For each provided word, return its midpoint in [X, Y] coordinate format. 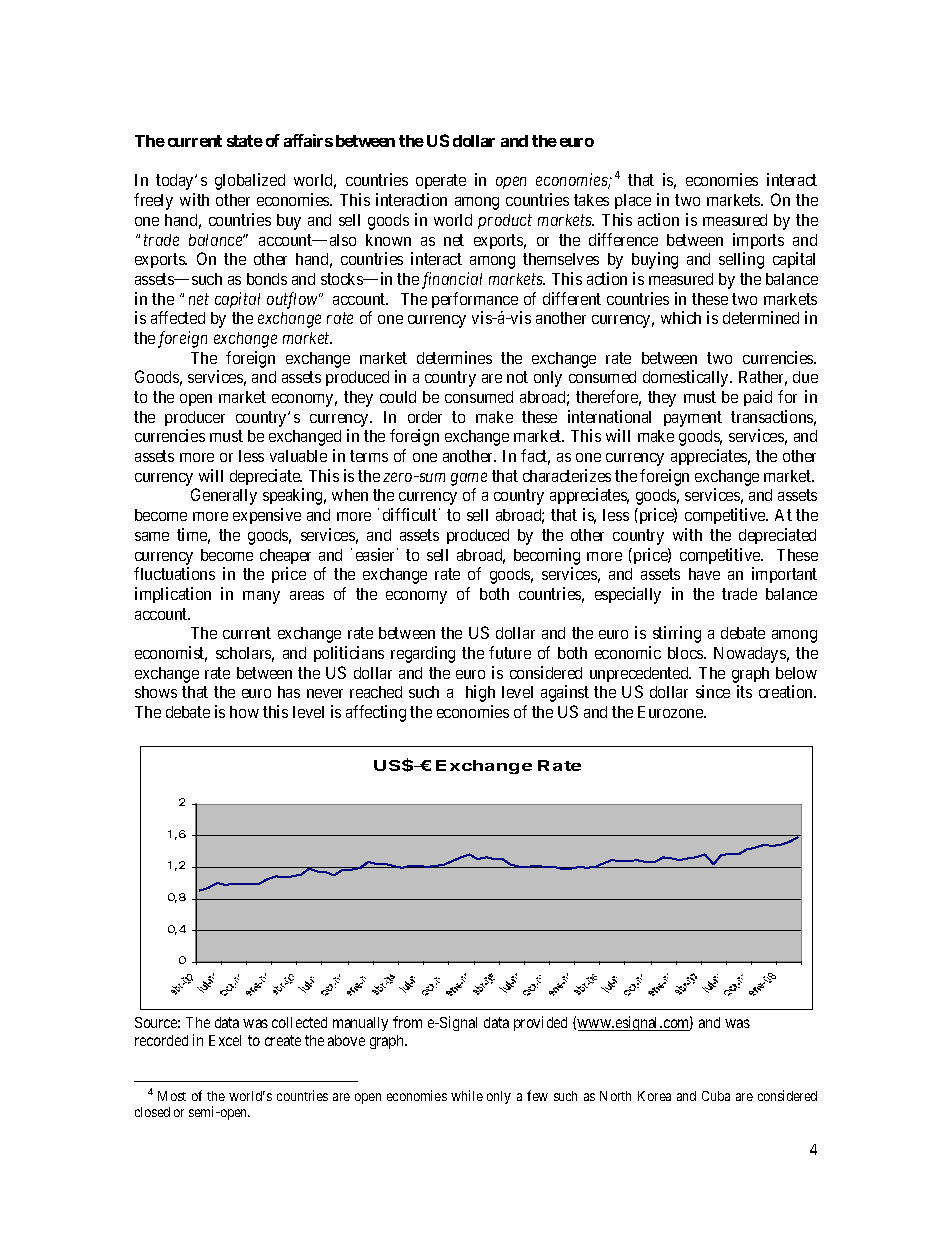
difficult [411, 514]
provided [540, 1023]
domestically [687, 378]
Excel [225, 1040]
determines [454, 357]
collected [299, 1022]
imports [758, 241]
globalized [250, 181]
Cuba [716, 1096]
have [704, 574]
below [796, 673]
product [505, 221]
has [289, 692]
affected [178, 317]
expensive [267, 516]
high [480, 693]
